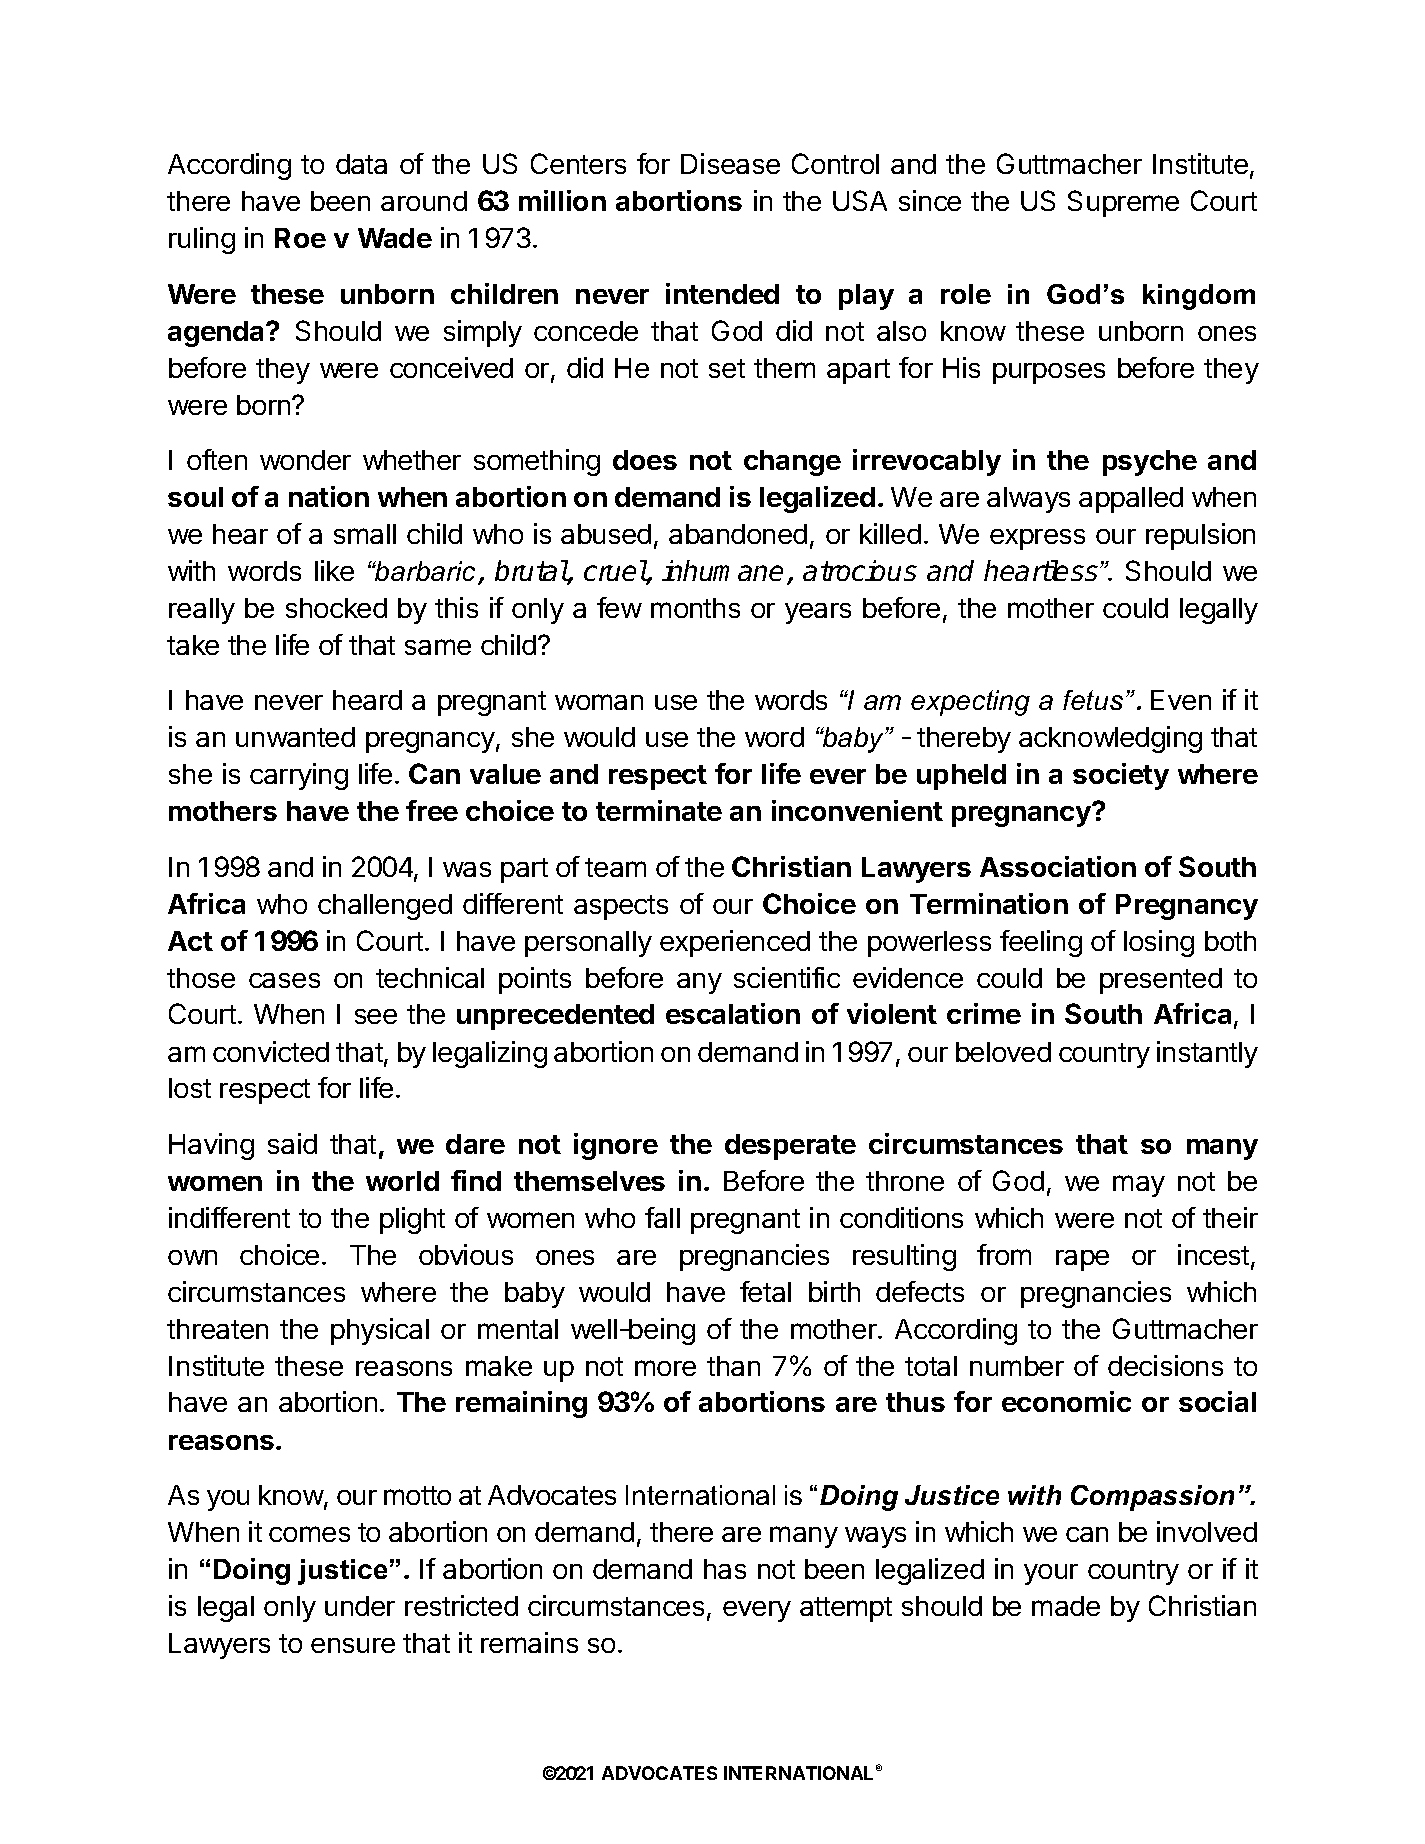  What do you see at coordinates (300, 238) in the document?
I see `Roe` at bounding box center [300, 238].
